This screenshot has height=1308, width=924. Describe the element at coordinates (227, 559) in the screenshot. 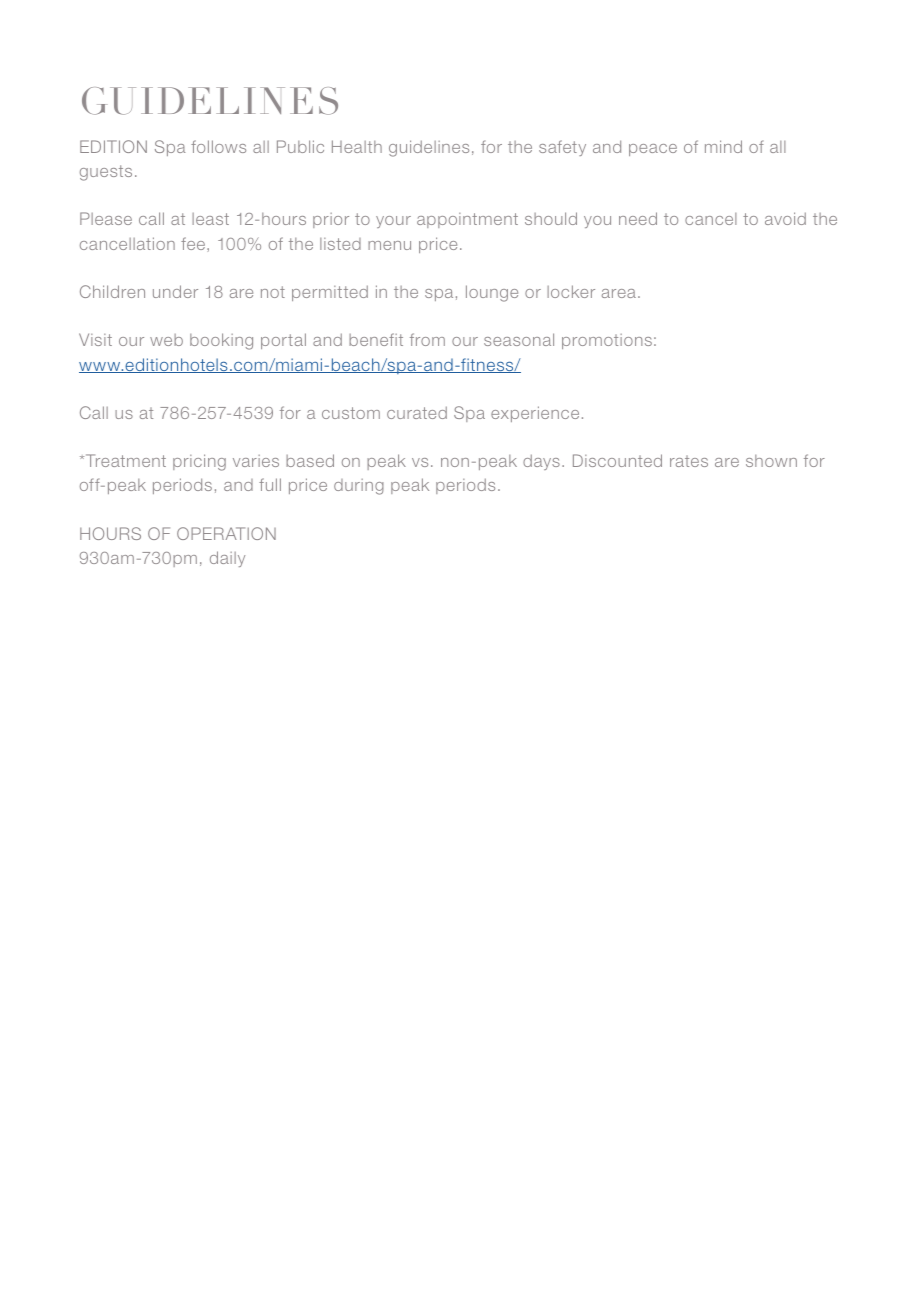

I see `daily` at that location.
